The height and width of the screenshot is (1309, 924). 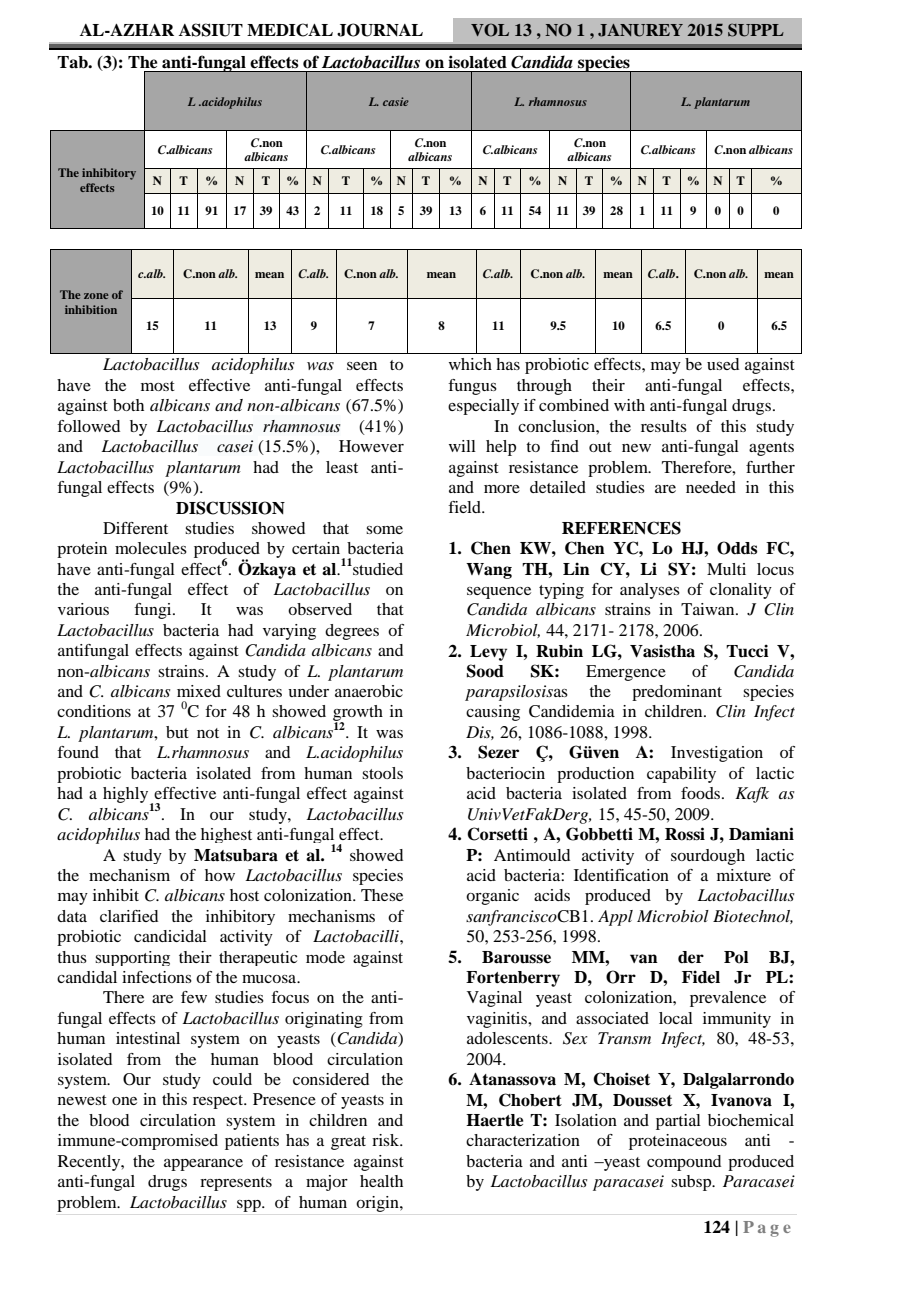 What do you see at coordinates (462, 446) in the screenshot?
I see `will` at bounding box center [462, 446].
